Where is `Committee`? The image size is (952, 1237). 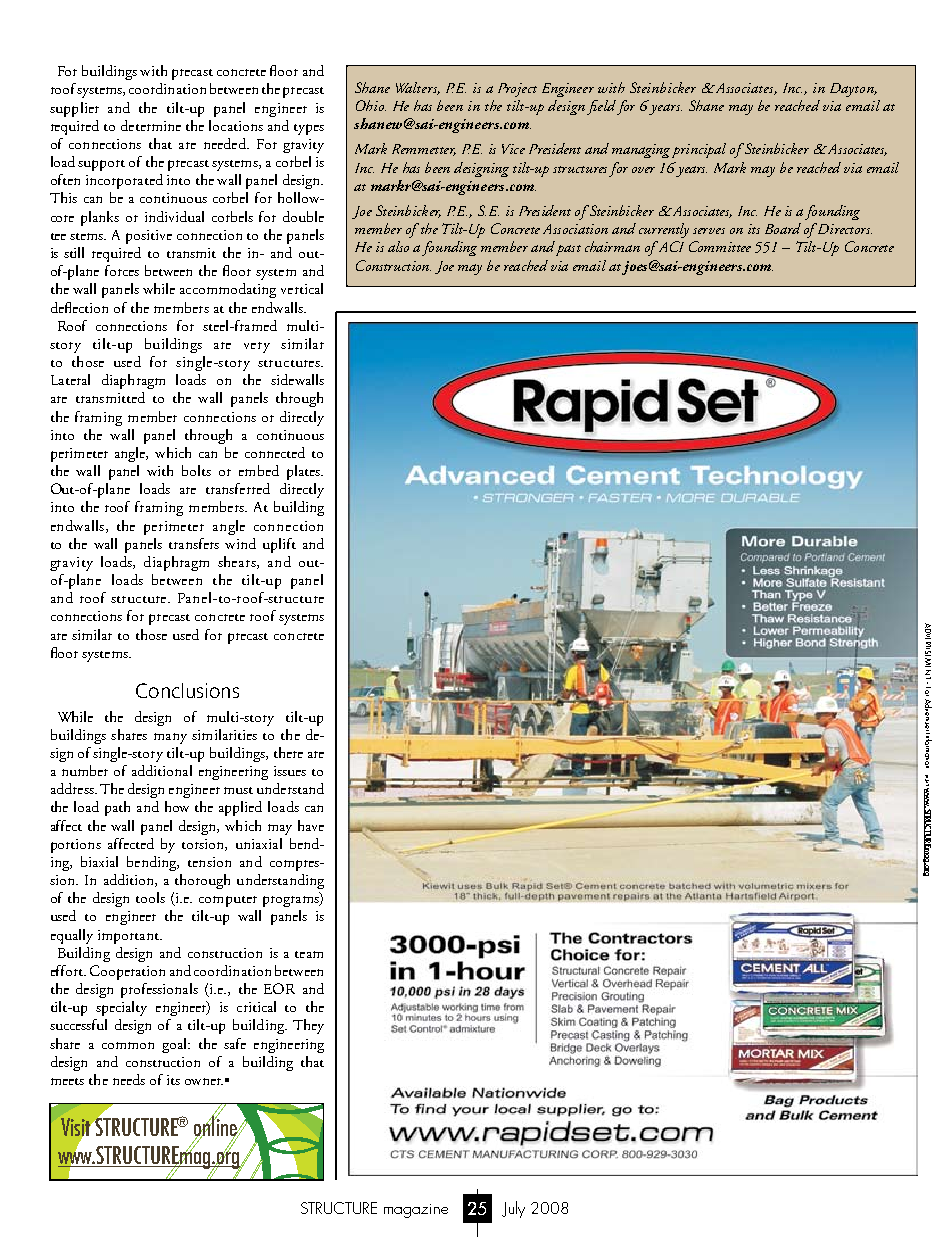 Committee is located at coordinates (720, 246).
